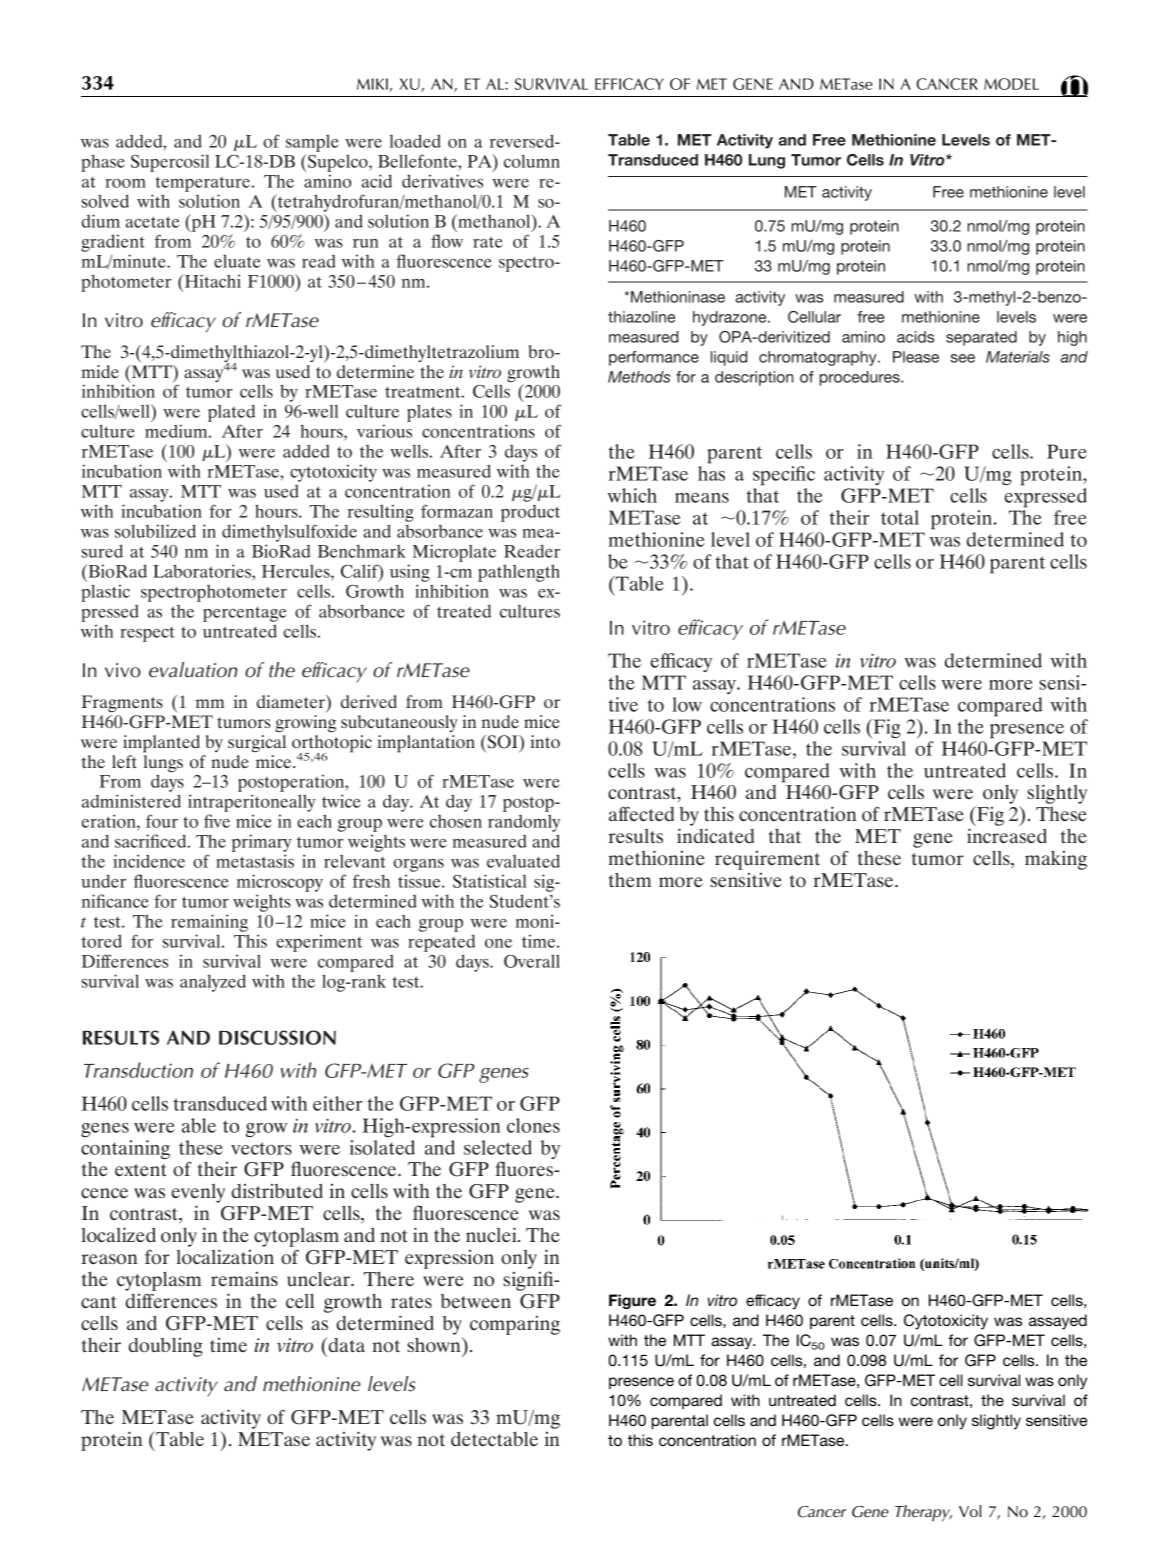 The width and height of the page is (1168, 1564). Describe the element at coordinates (900, 517) in the page. I see `total` at that location.
